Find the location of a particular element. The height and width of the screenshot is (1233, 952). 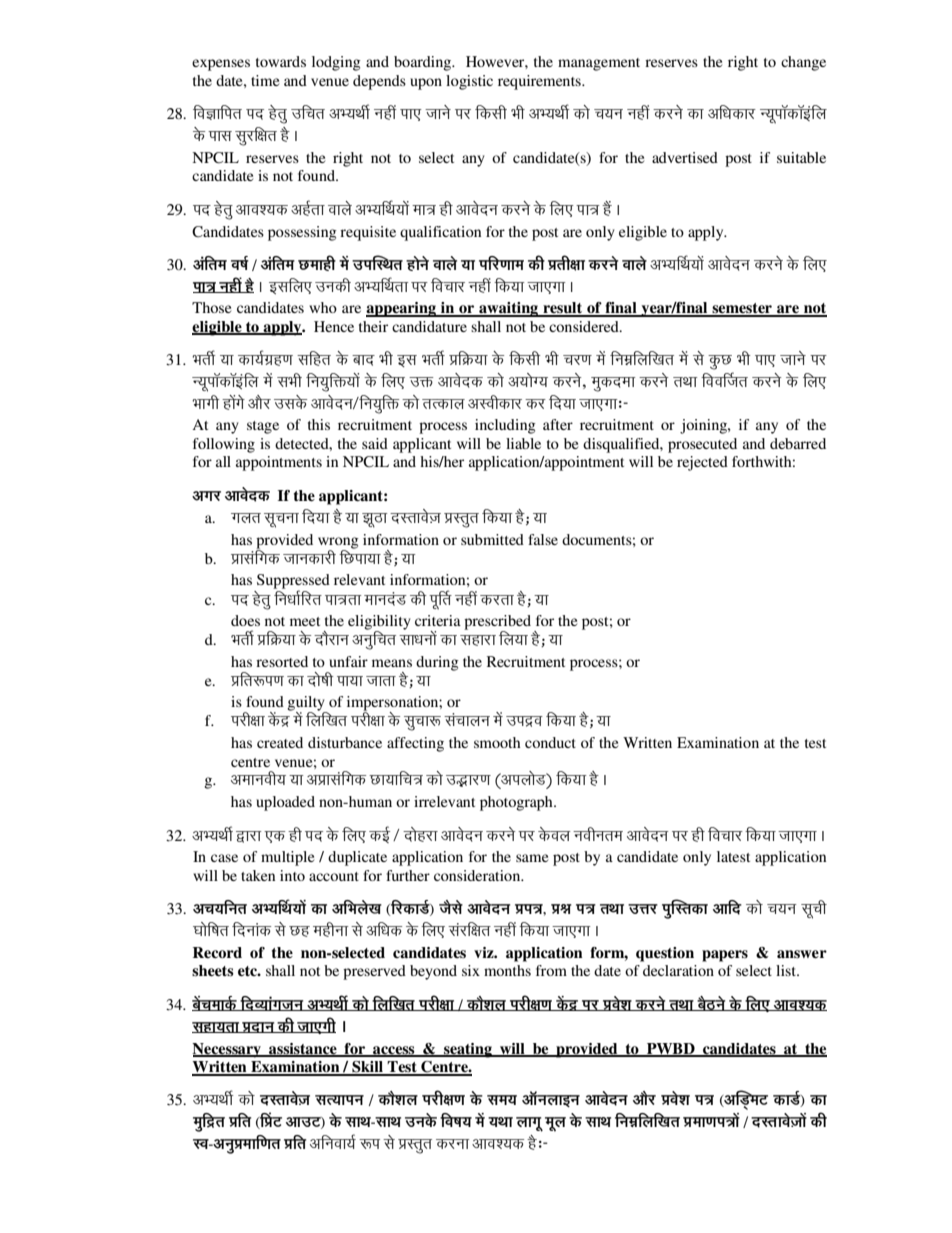

change is located at coordinates (803, 63).
